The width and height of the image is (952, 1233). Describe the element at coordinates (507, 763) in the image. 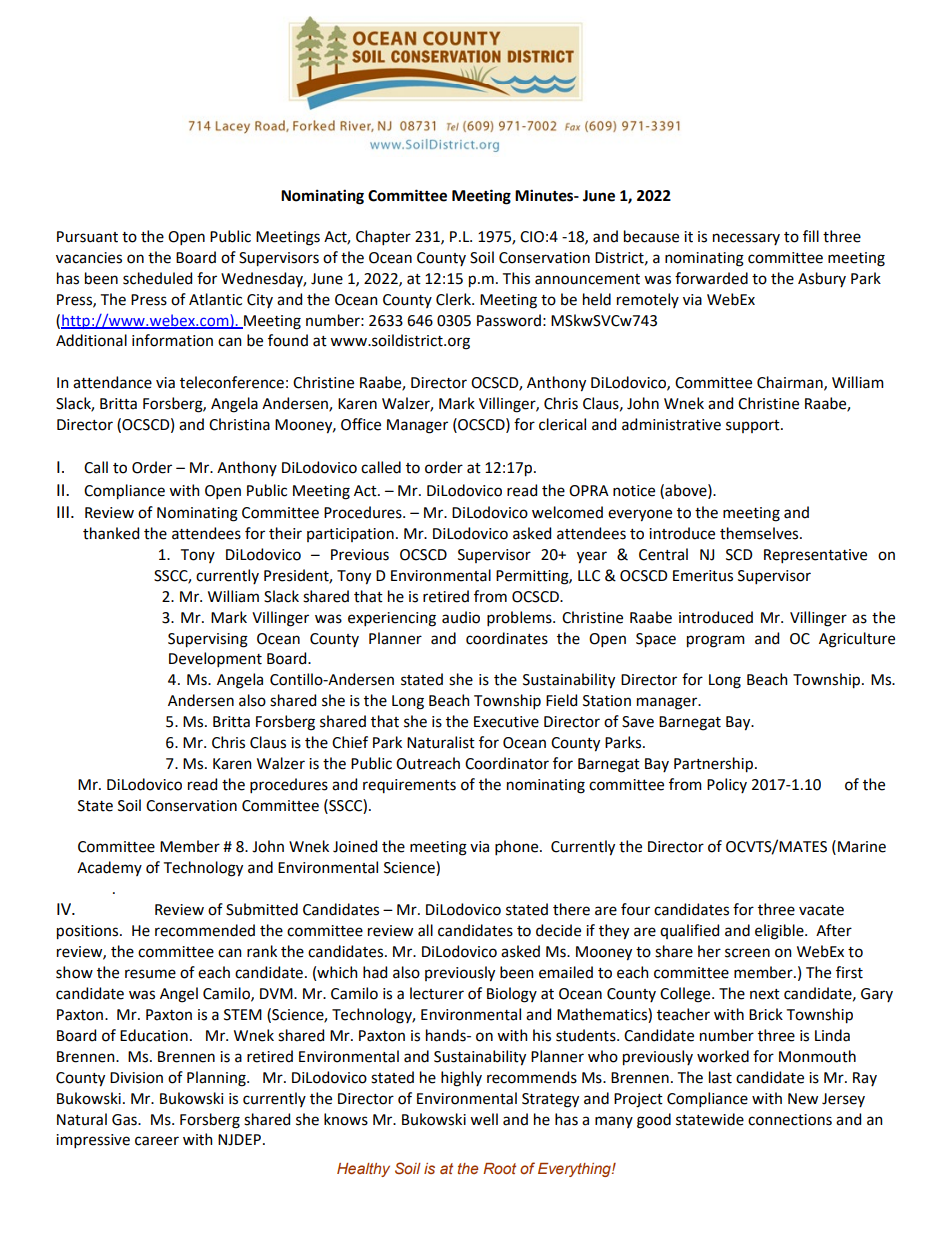

I see `Coordinator` at that location.
